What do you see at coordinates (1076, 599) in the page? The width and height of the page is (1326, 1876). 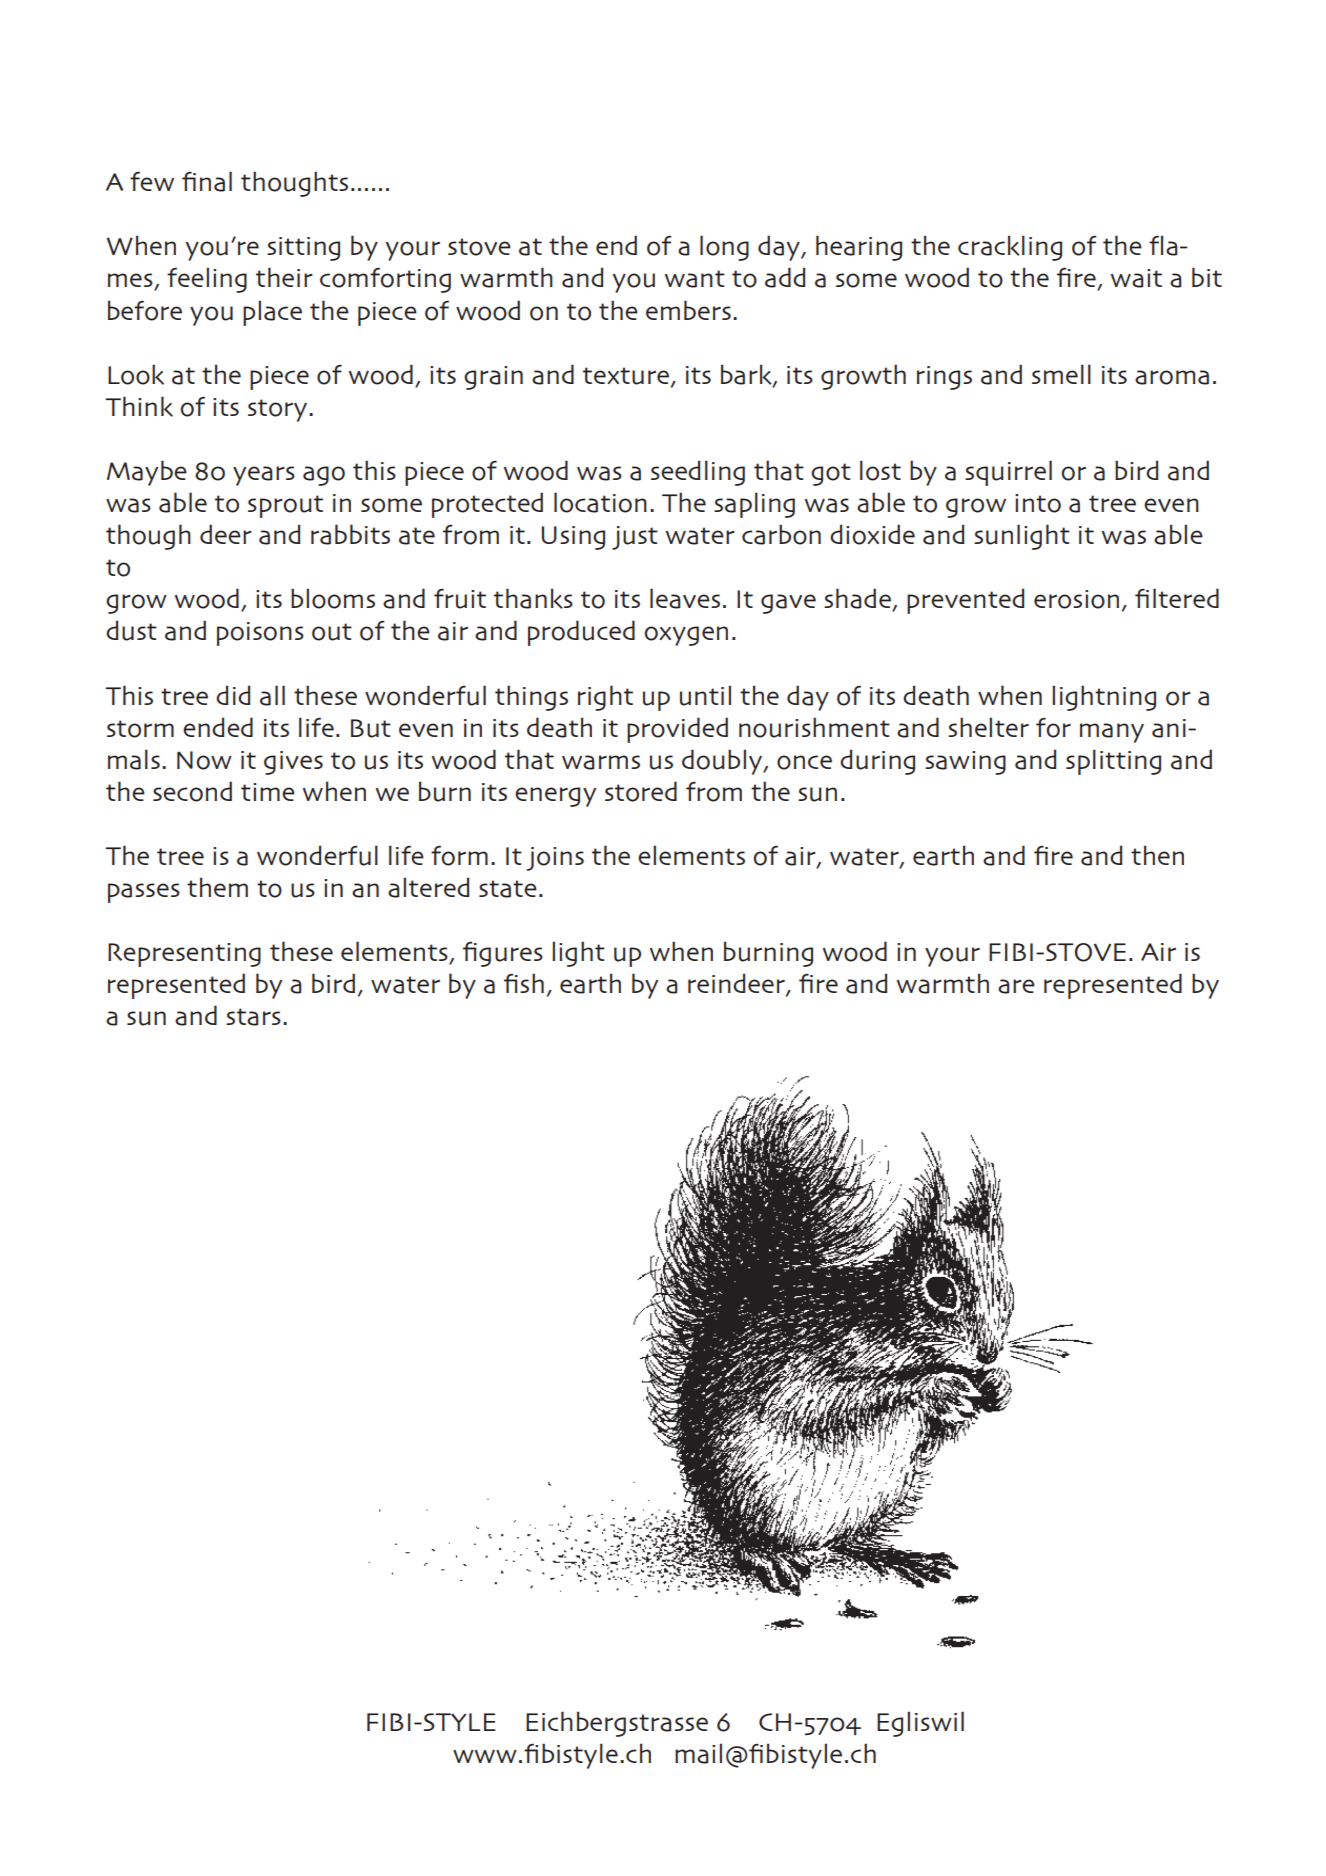 I see `erosion` at bounding box center [1076, 599].
